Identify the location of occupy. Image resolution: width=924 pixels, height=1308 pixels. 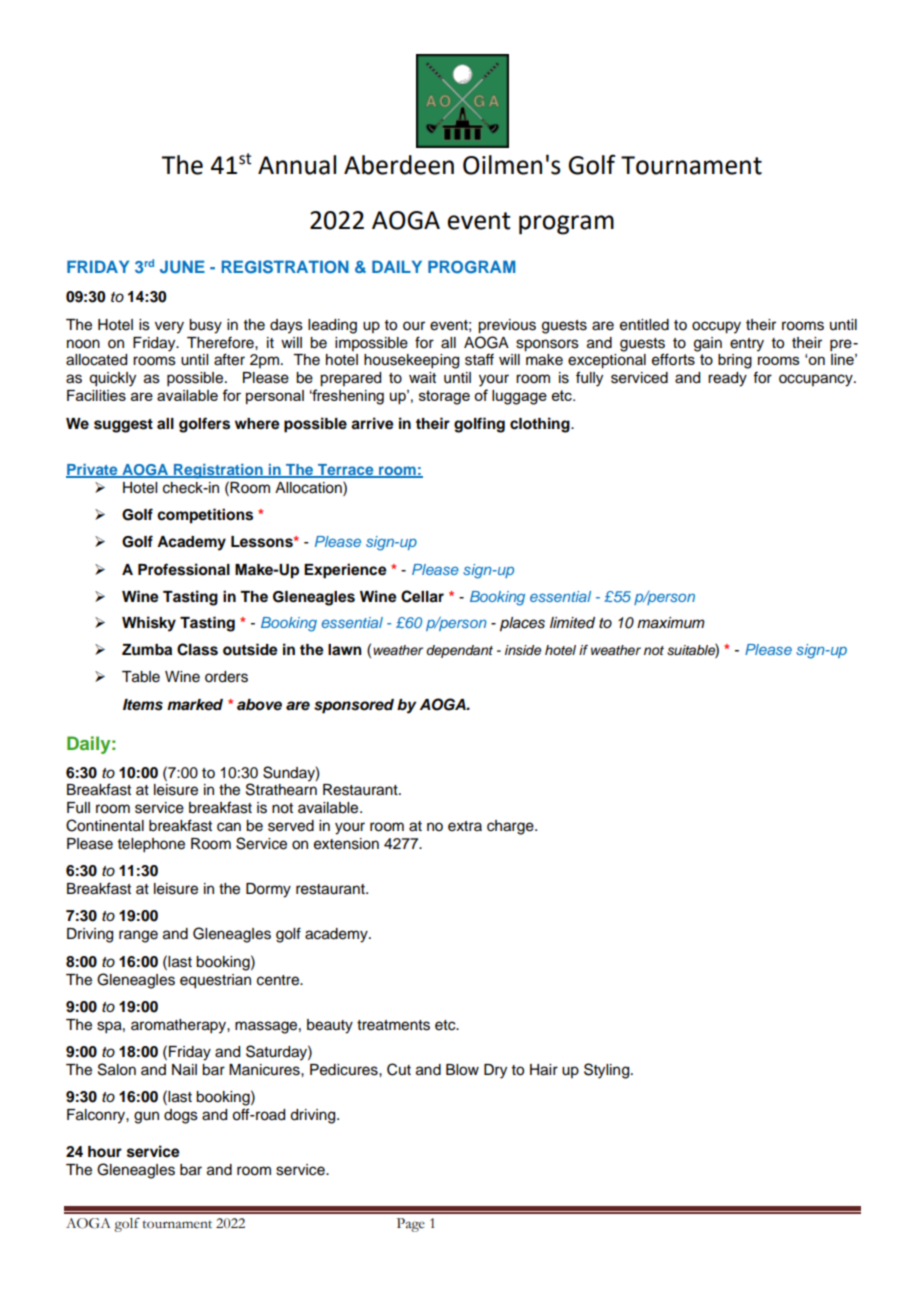
(716, 327).
